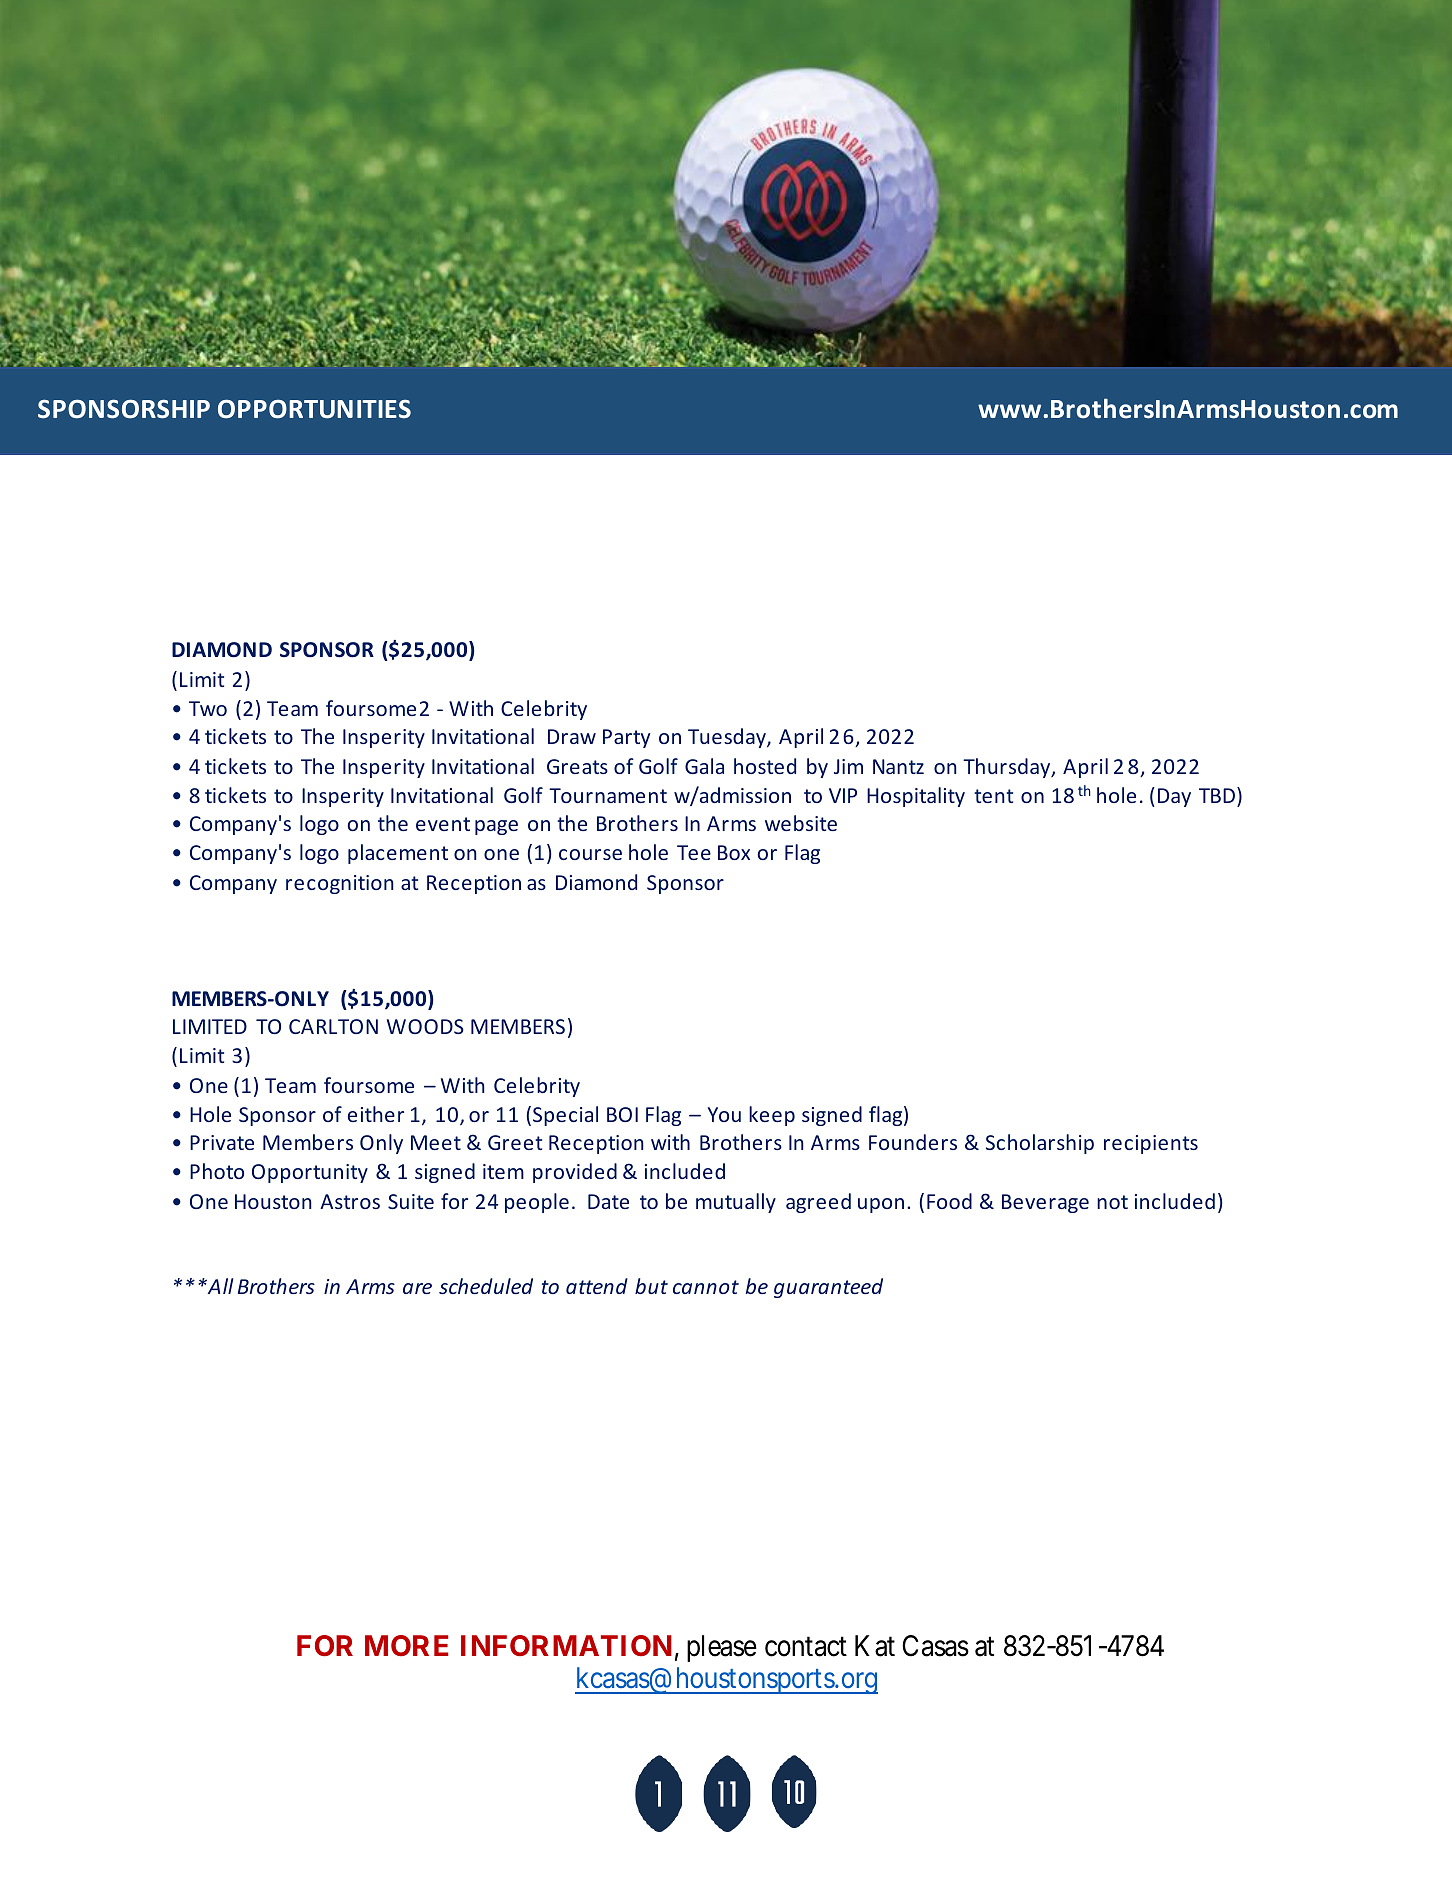  I want to click on MORE, so click(407, 1645).
